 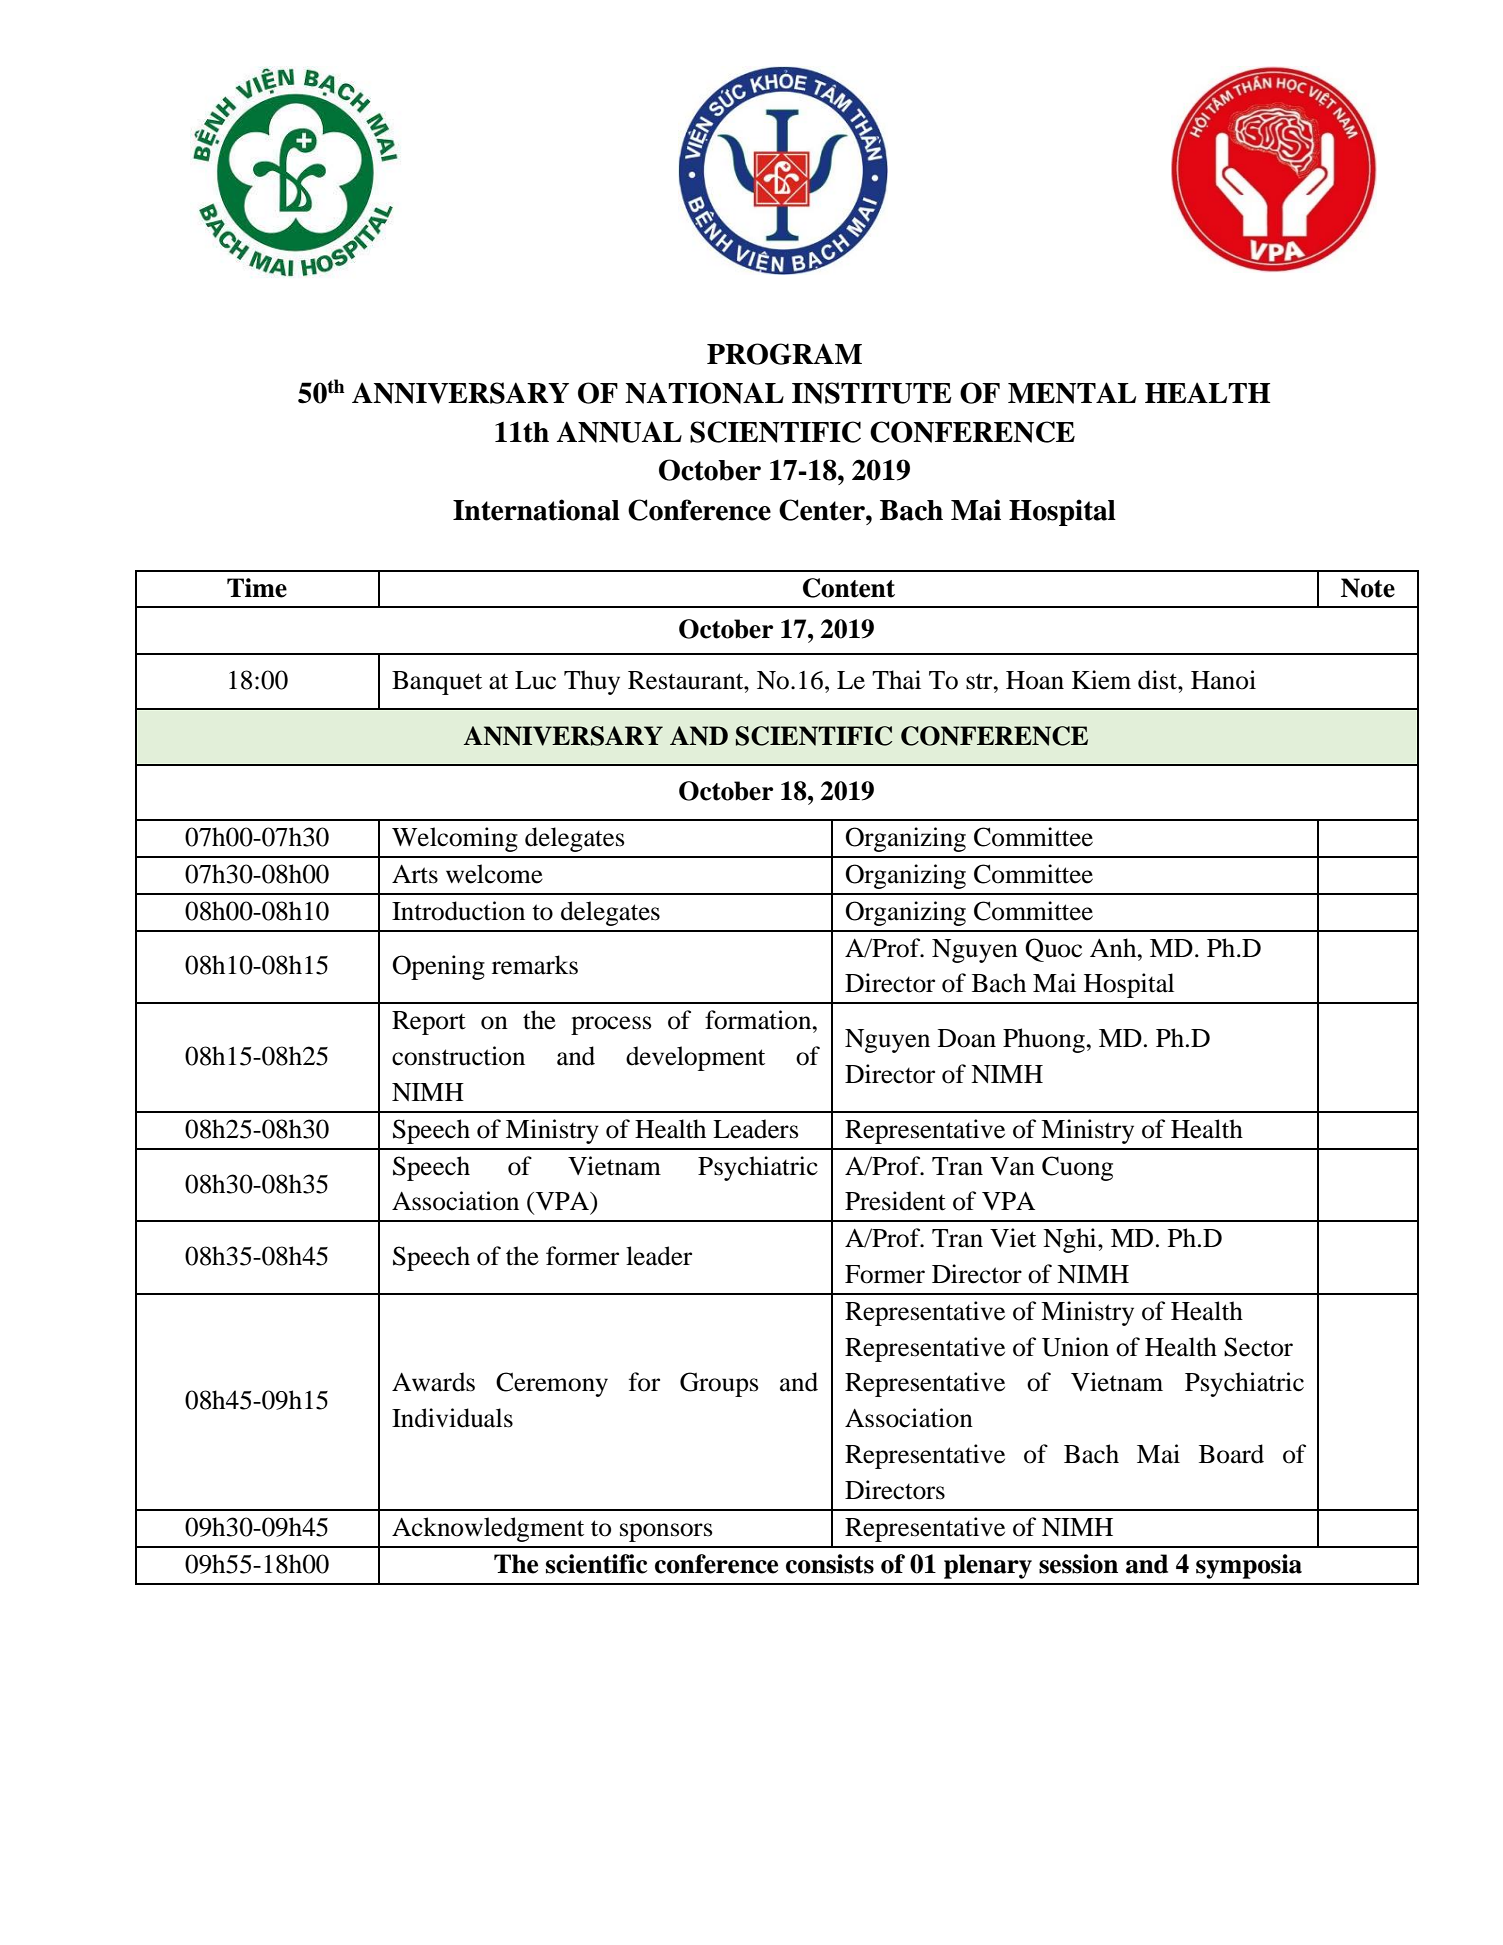 What do you see at coordinates (619, 432) in the image?
I see `ANNUAL` at bounding box center [619, 432].
